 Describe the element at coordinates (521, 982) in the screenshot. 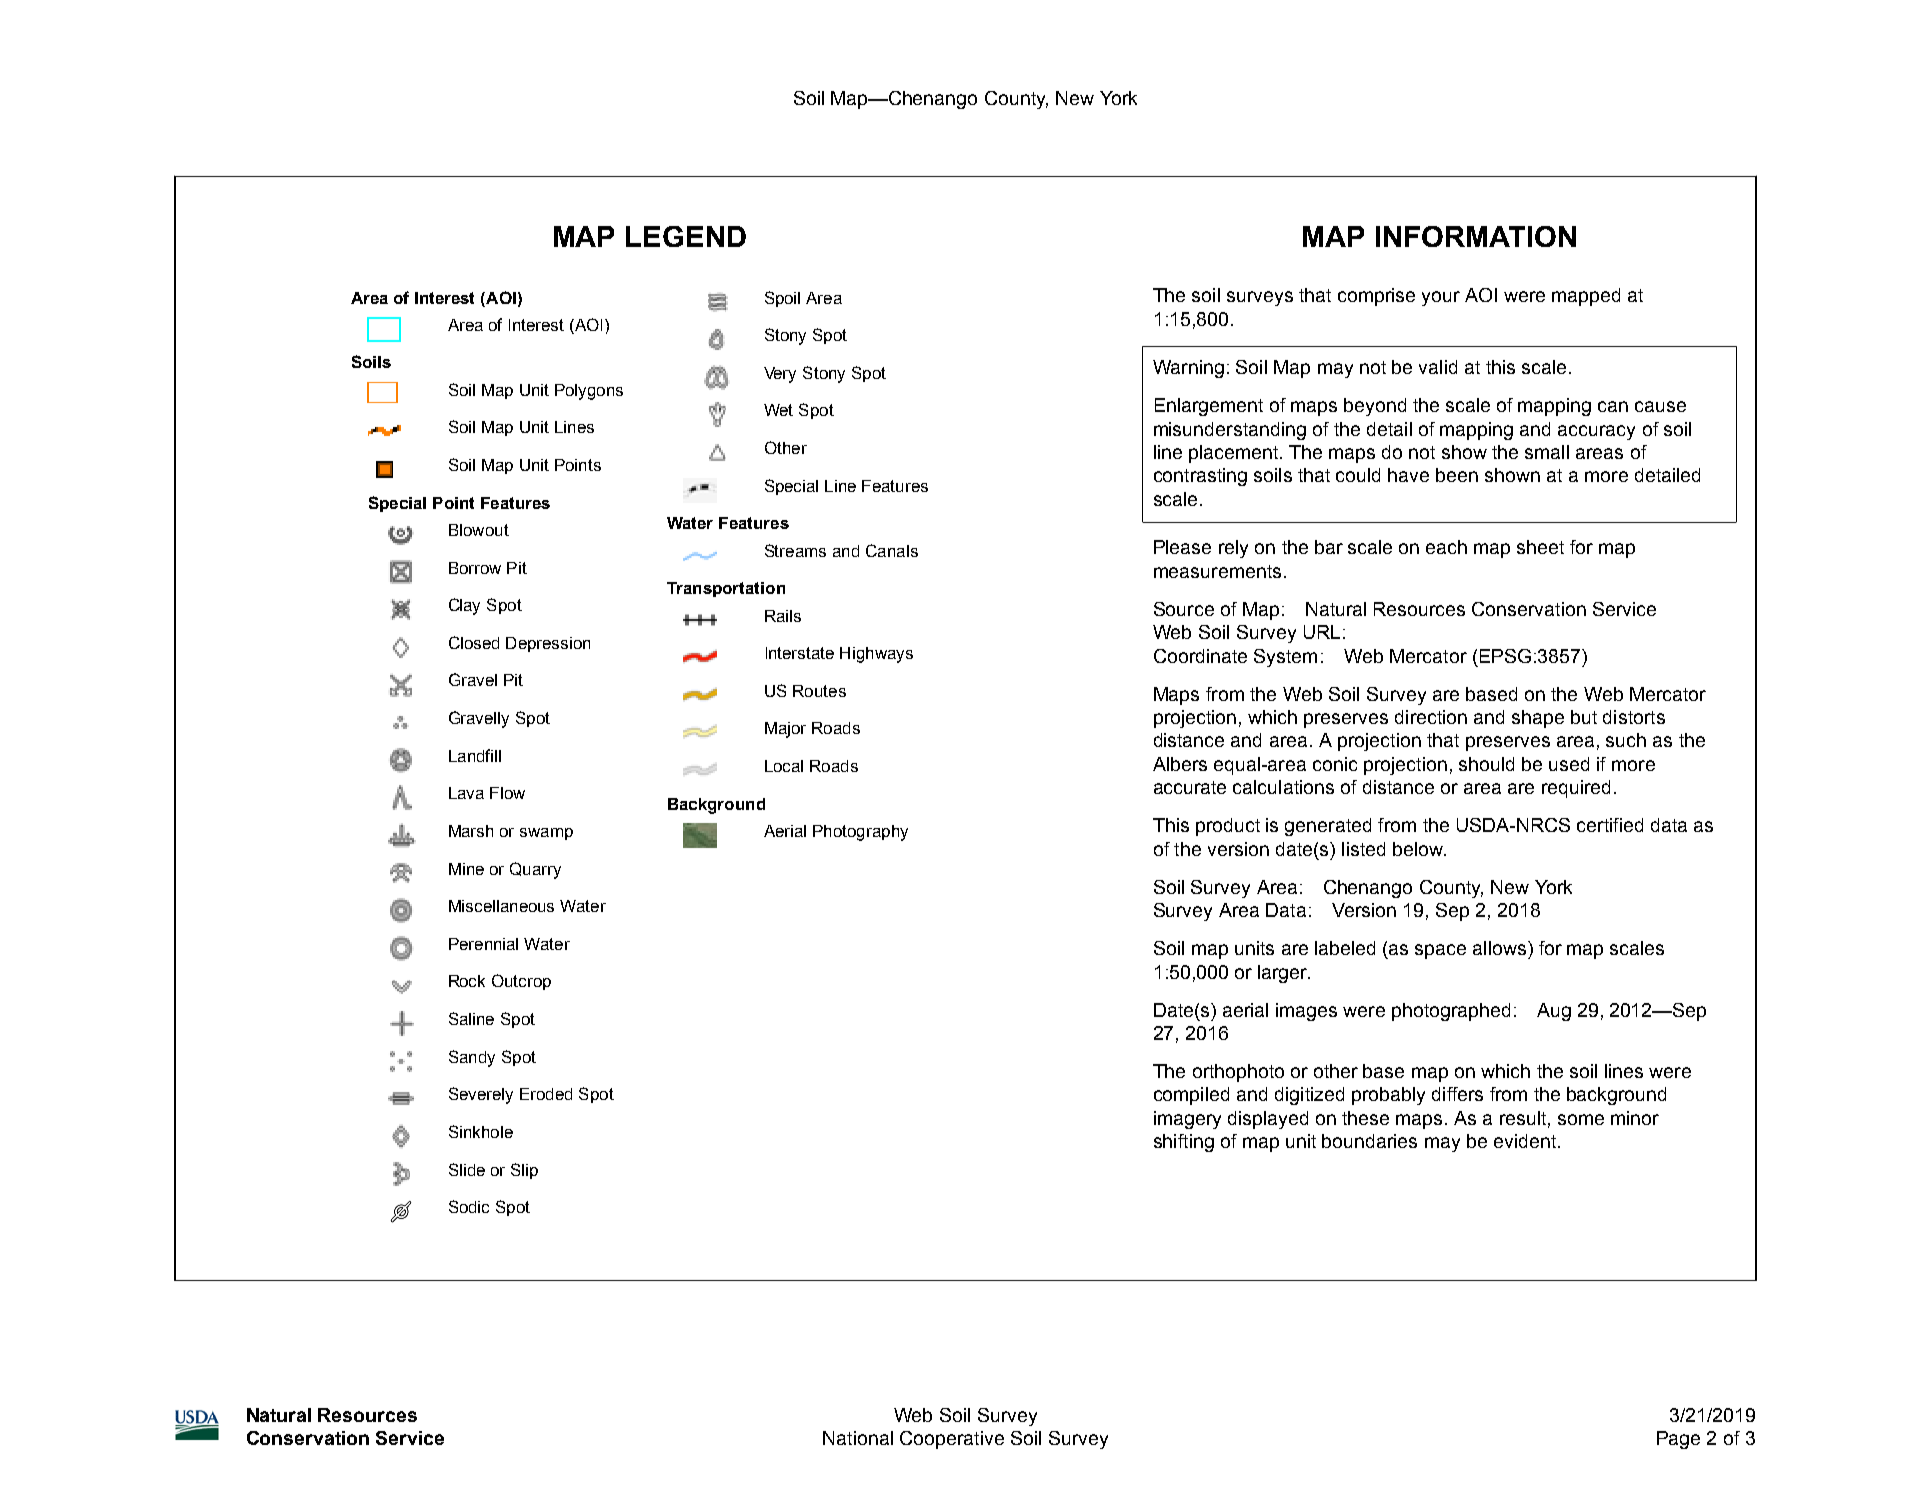

I see `Outcrop` at that location.
